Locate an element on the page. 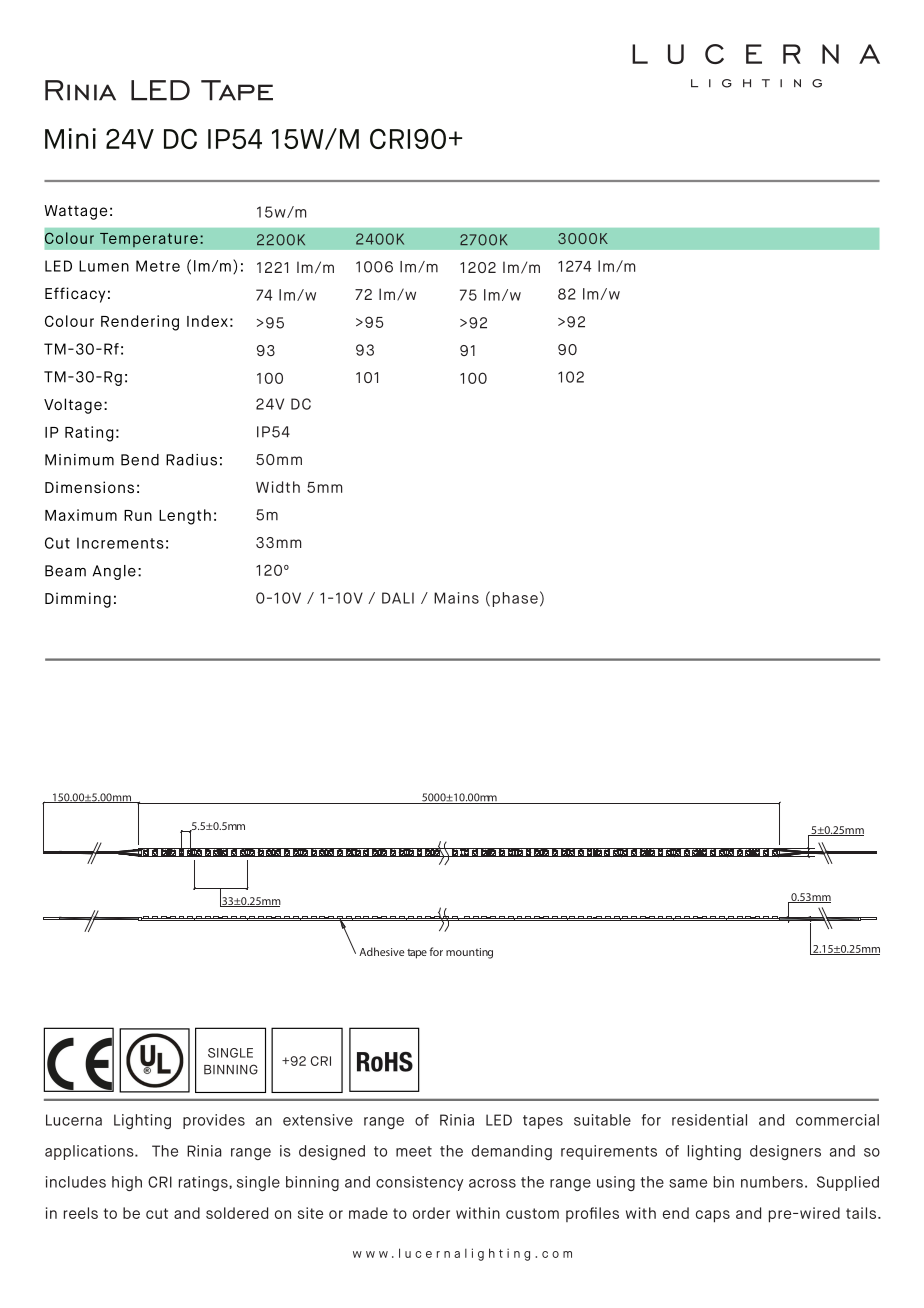 This page has height=1308, width=924. Temperature is located at coordinates (149, 240).
